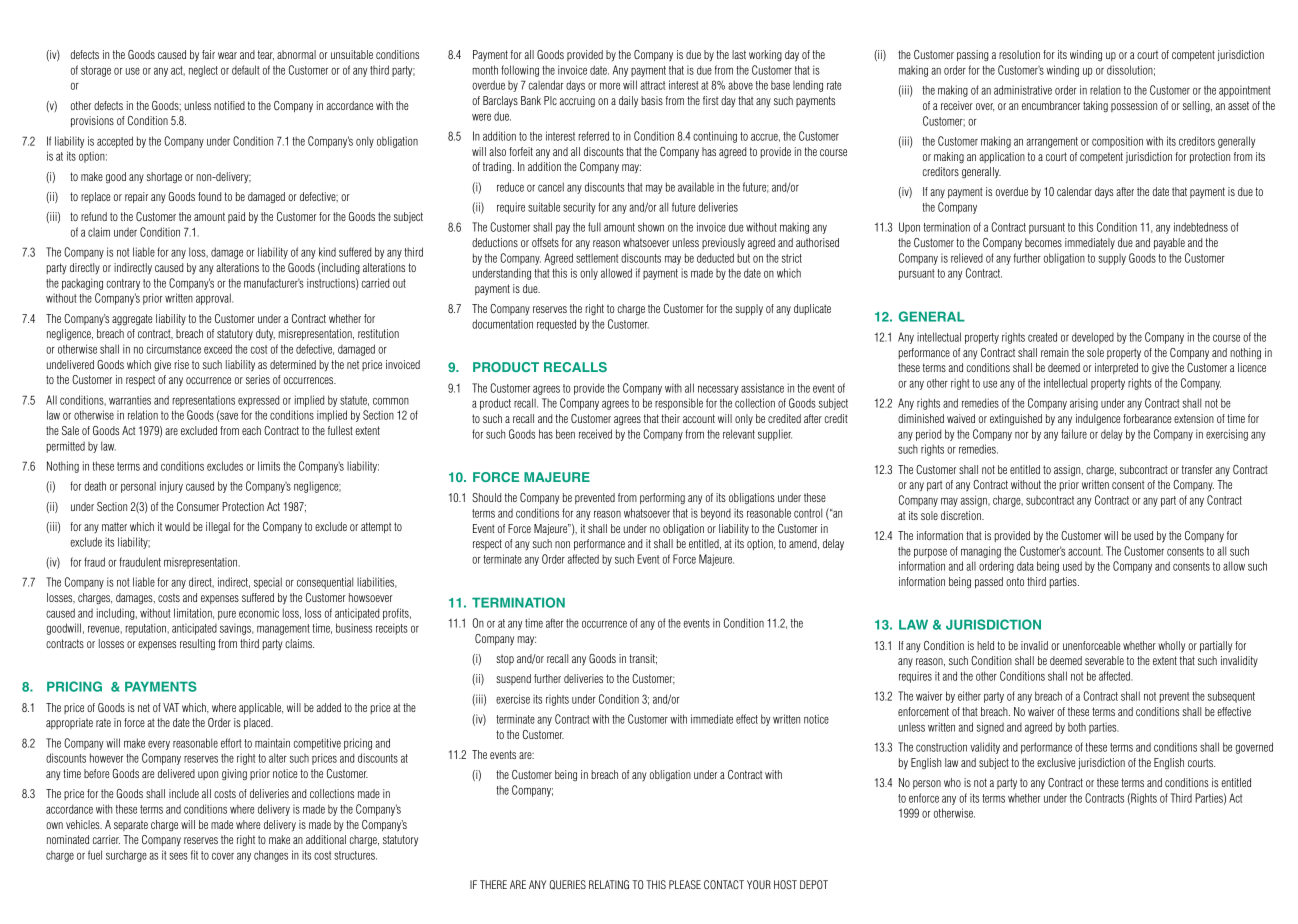  What do you see at coordinates (218, 349) in the page?
I see `exceed` at bounding box center [218, 349].
